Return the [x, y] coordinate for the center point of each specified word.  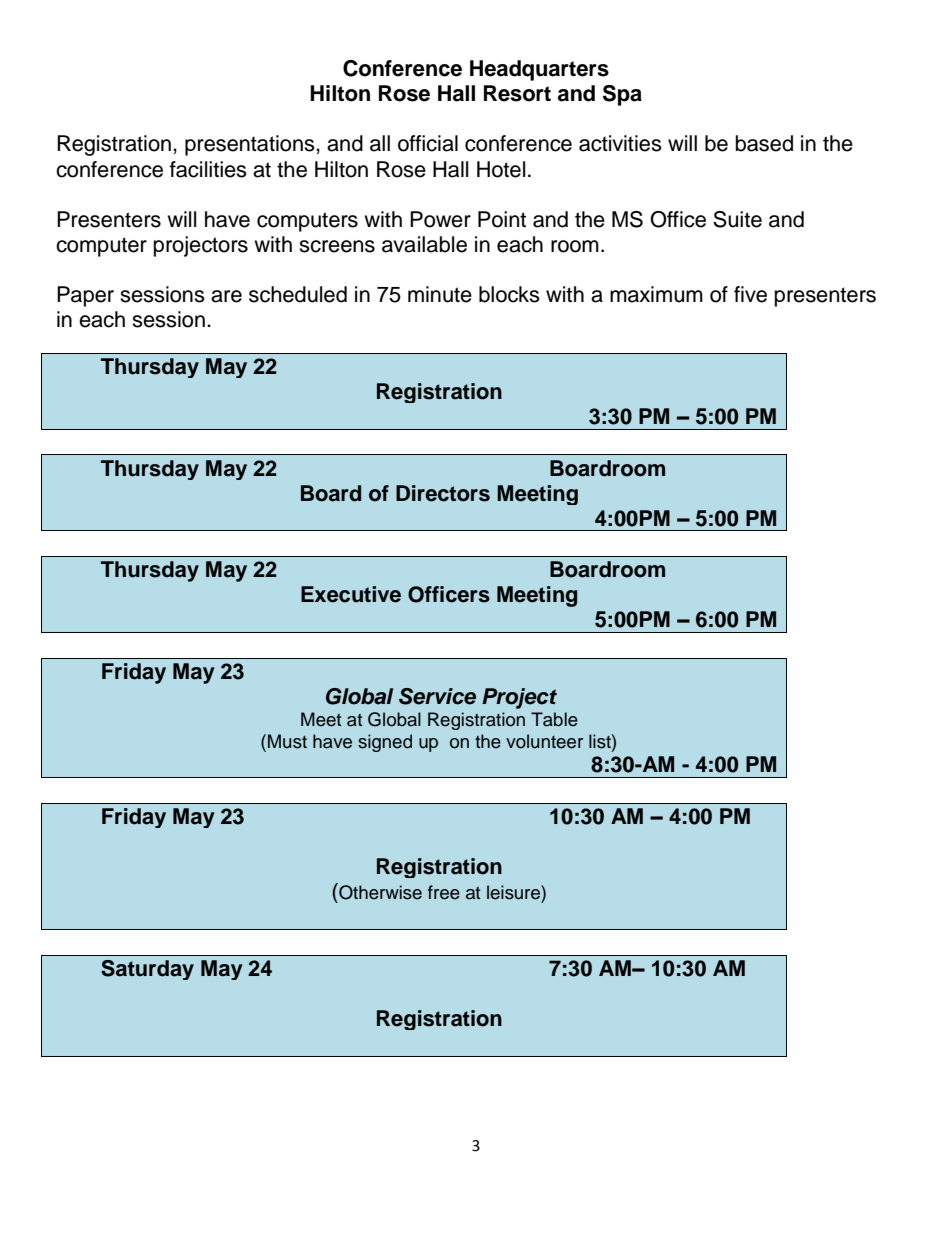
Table [554, 719]
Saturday [147, 970]
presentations [251, 145]
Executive [351, 594]
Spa [622, 95]
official [428, 143]
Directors [443, 493]
